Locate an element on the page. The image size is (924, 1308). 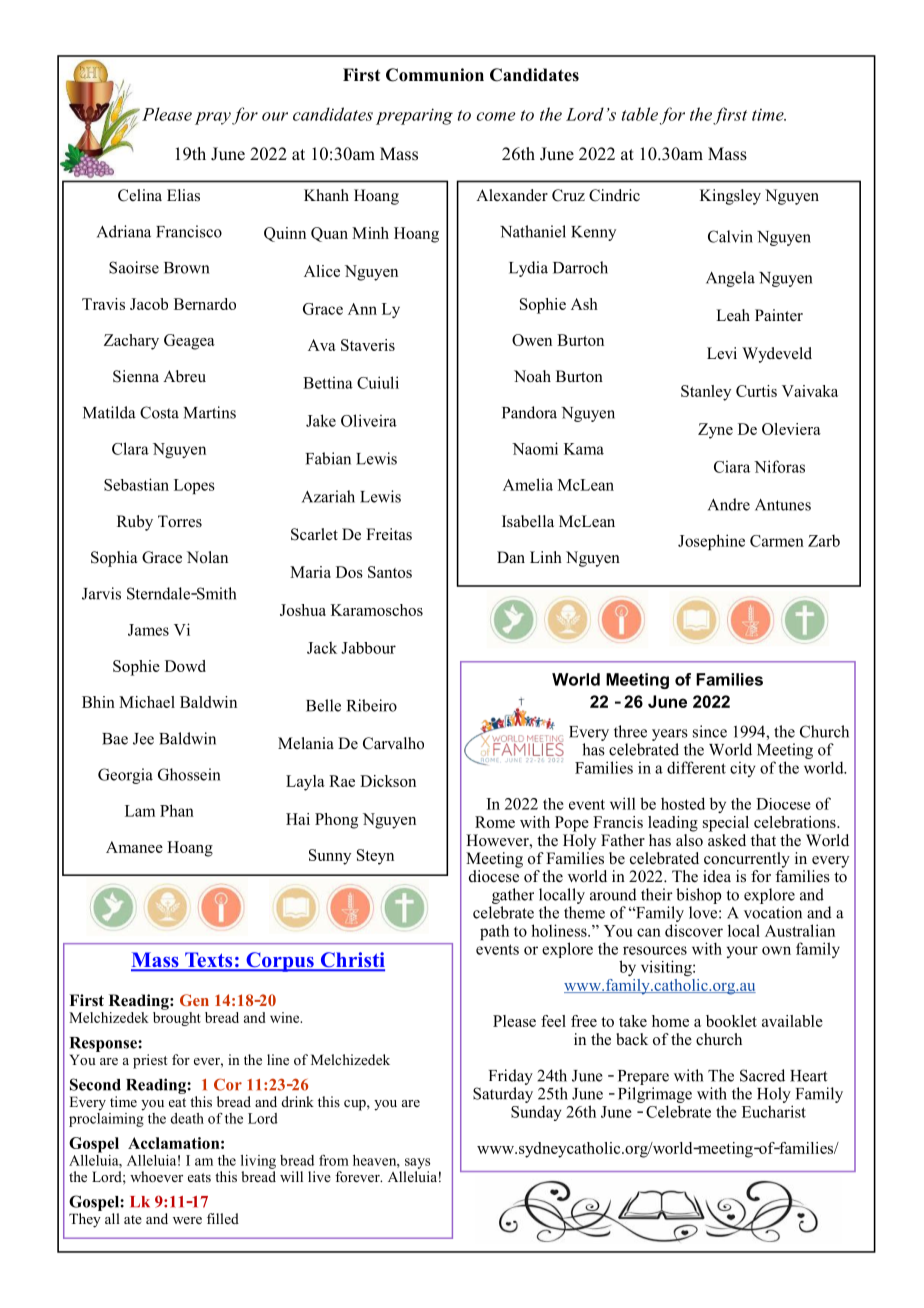
table is located at coordinates (640, 114).
